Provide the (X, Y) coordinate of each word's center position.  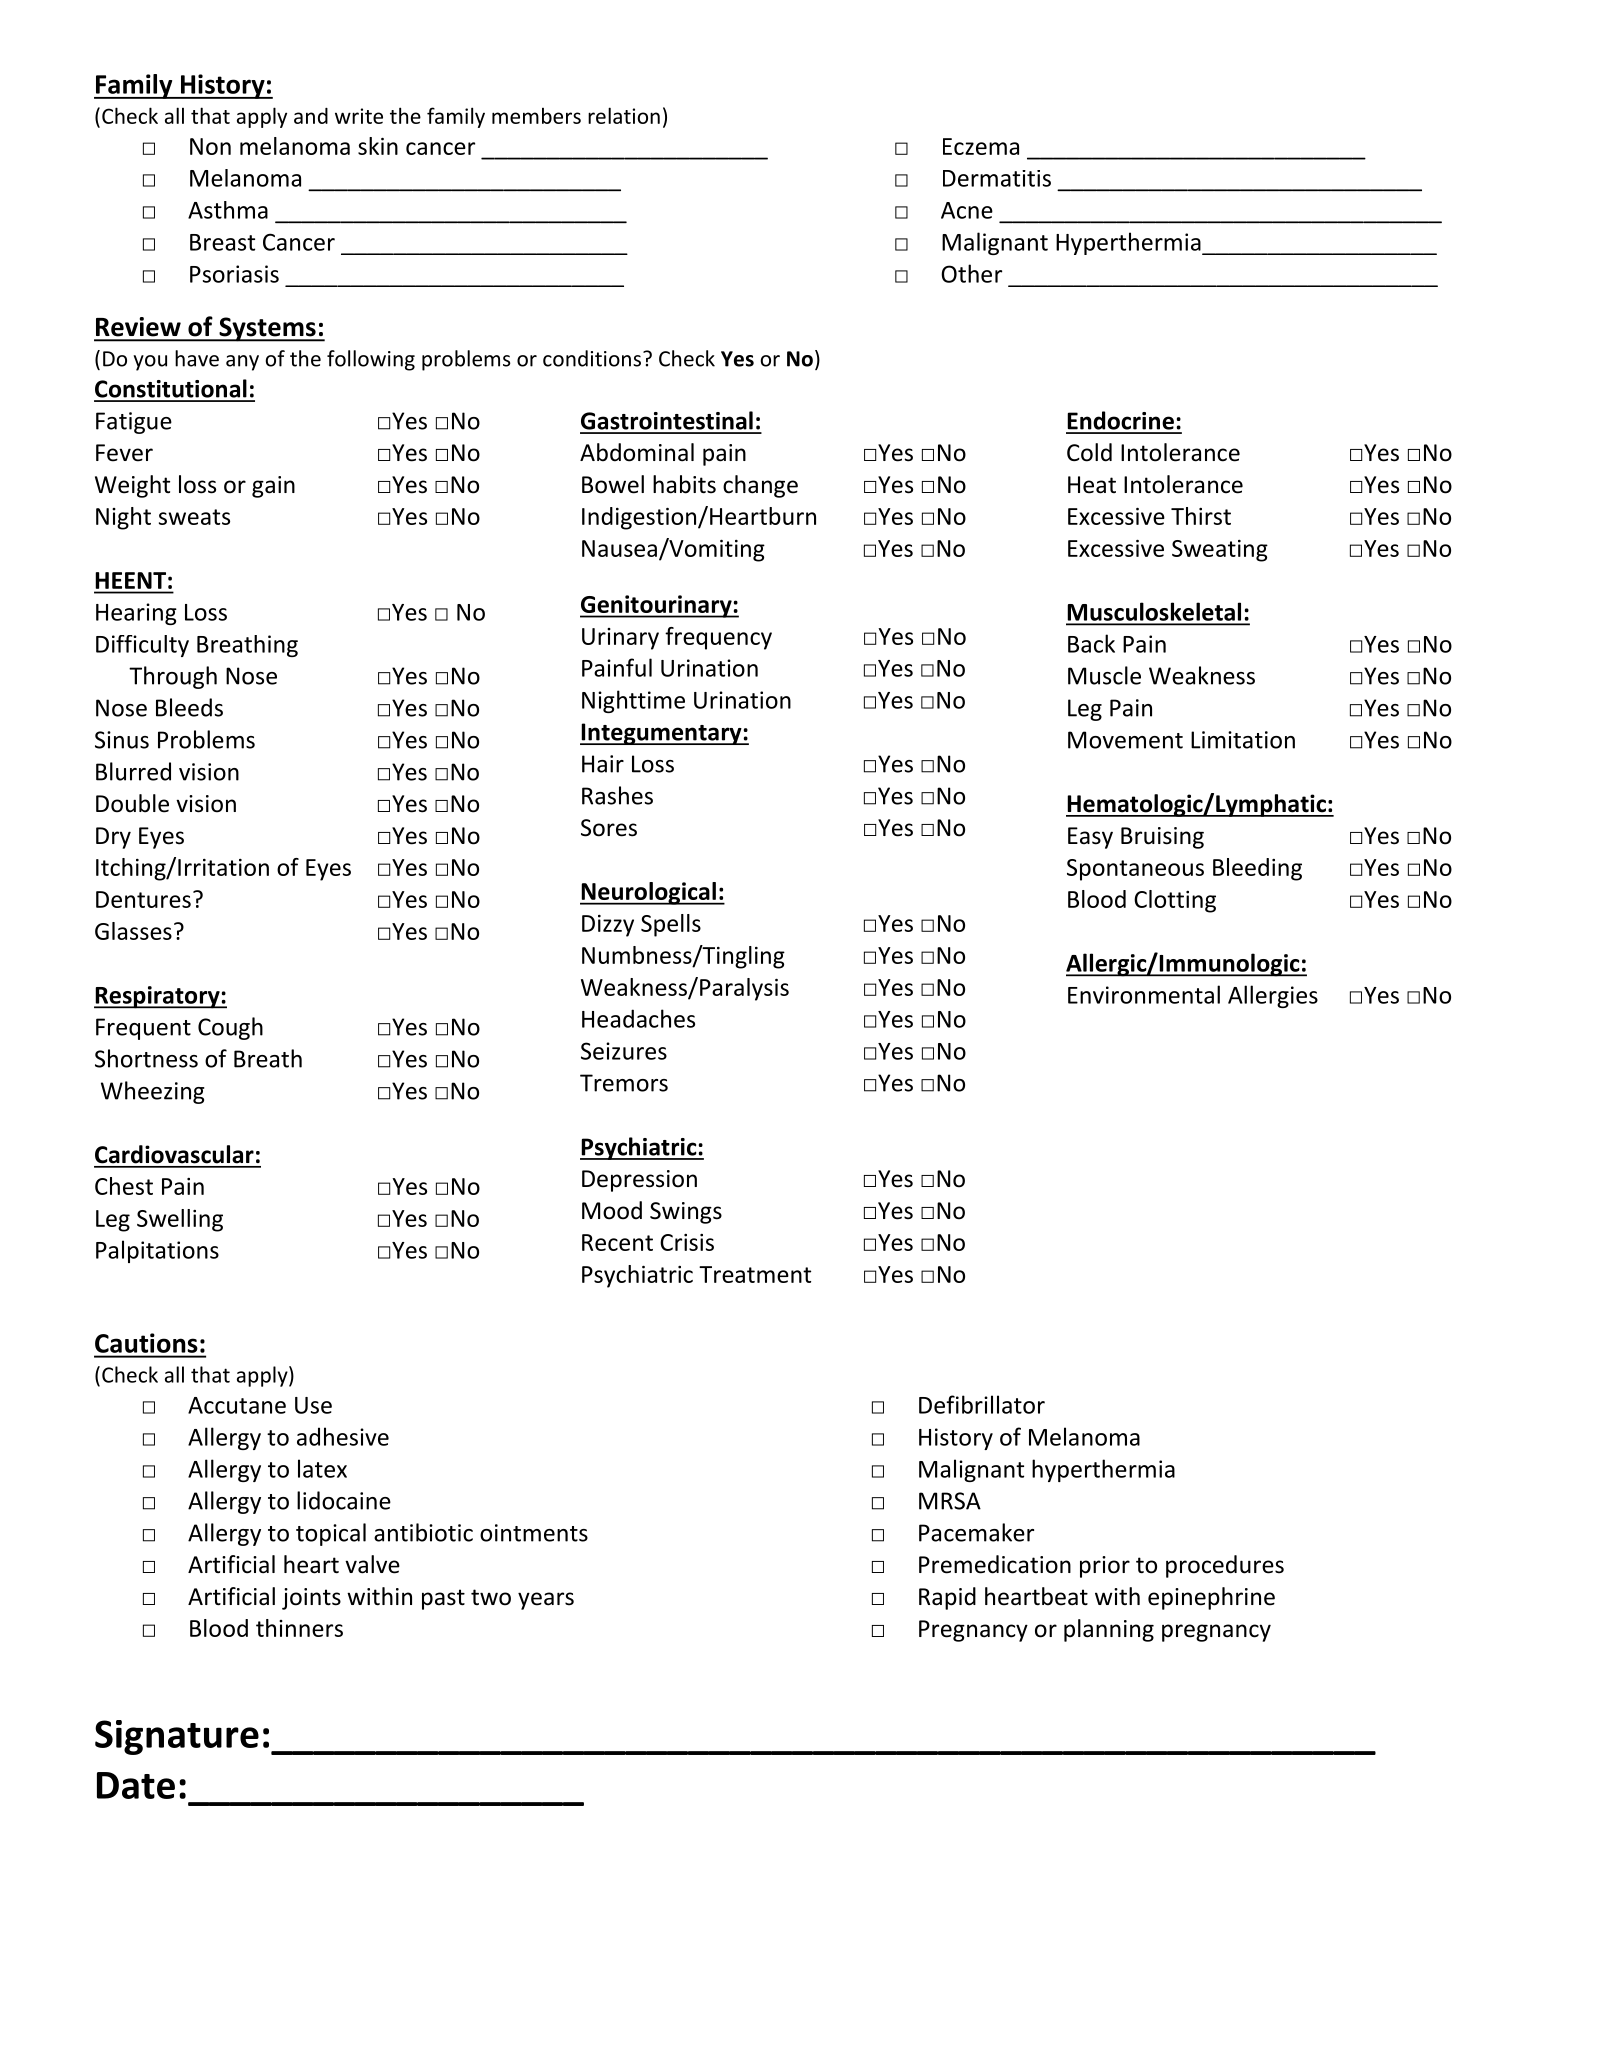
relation (624, 115)
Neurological (649, 893)
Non (210, 146)
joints (311, 1599)
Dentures (143, 899)
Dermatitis (997, 178)
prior (1105, 1567)
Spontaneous (1135, 870)
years (546, 1601)
